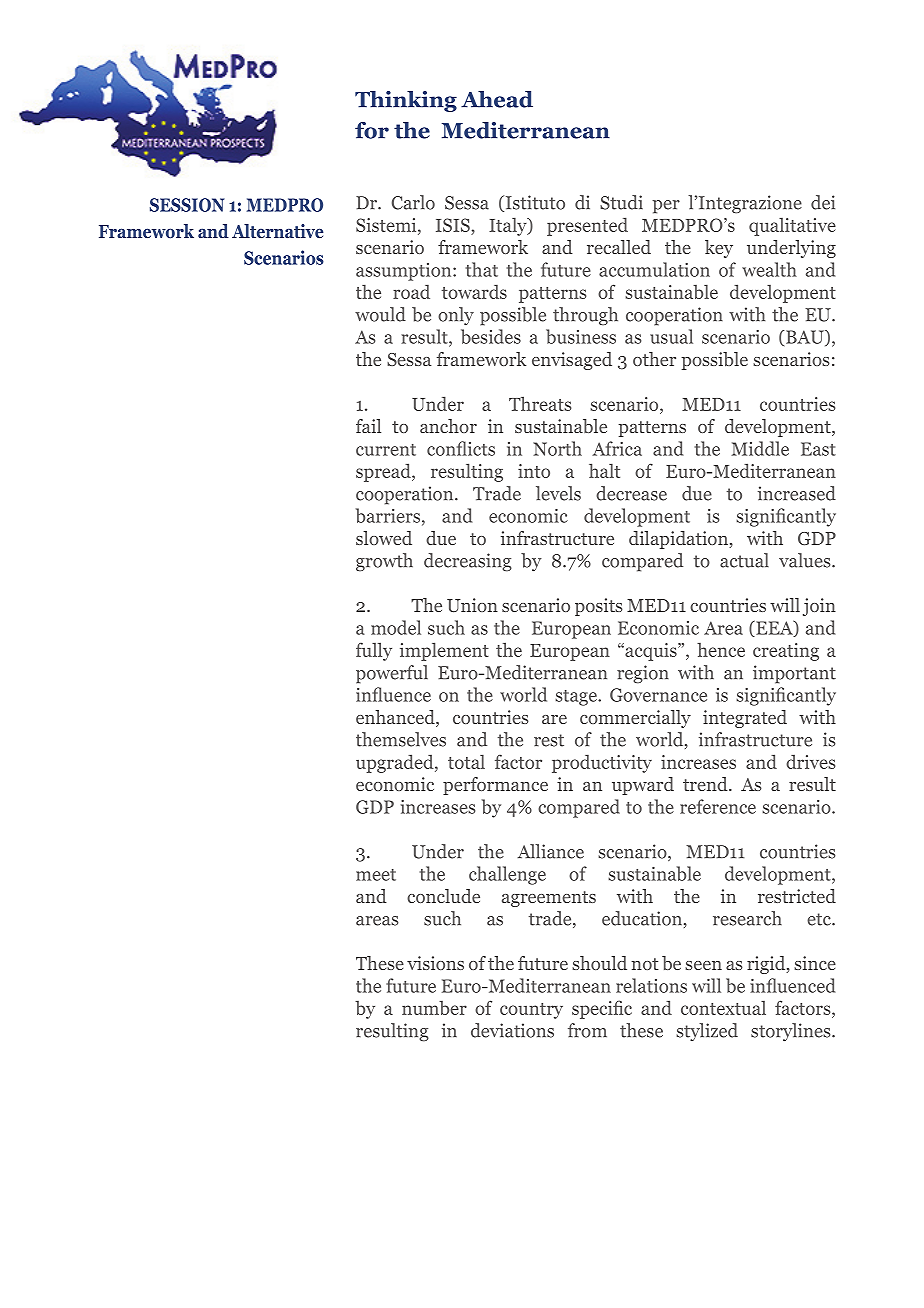 This document has width=924, height=1308. Describe the element at coordinates (368, 426) in the document. I see `fail` at that location.
